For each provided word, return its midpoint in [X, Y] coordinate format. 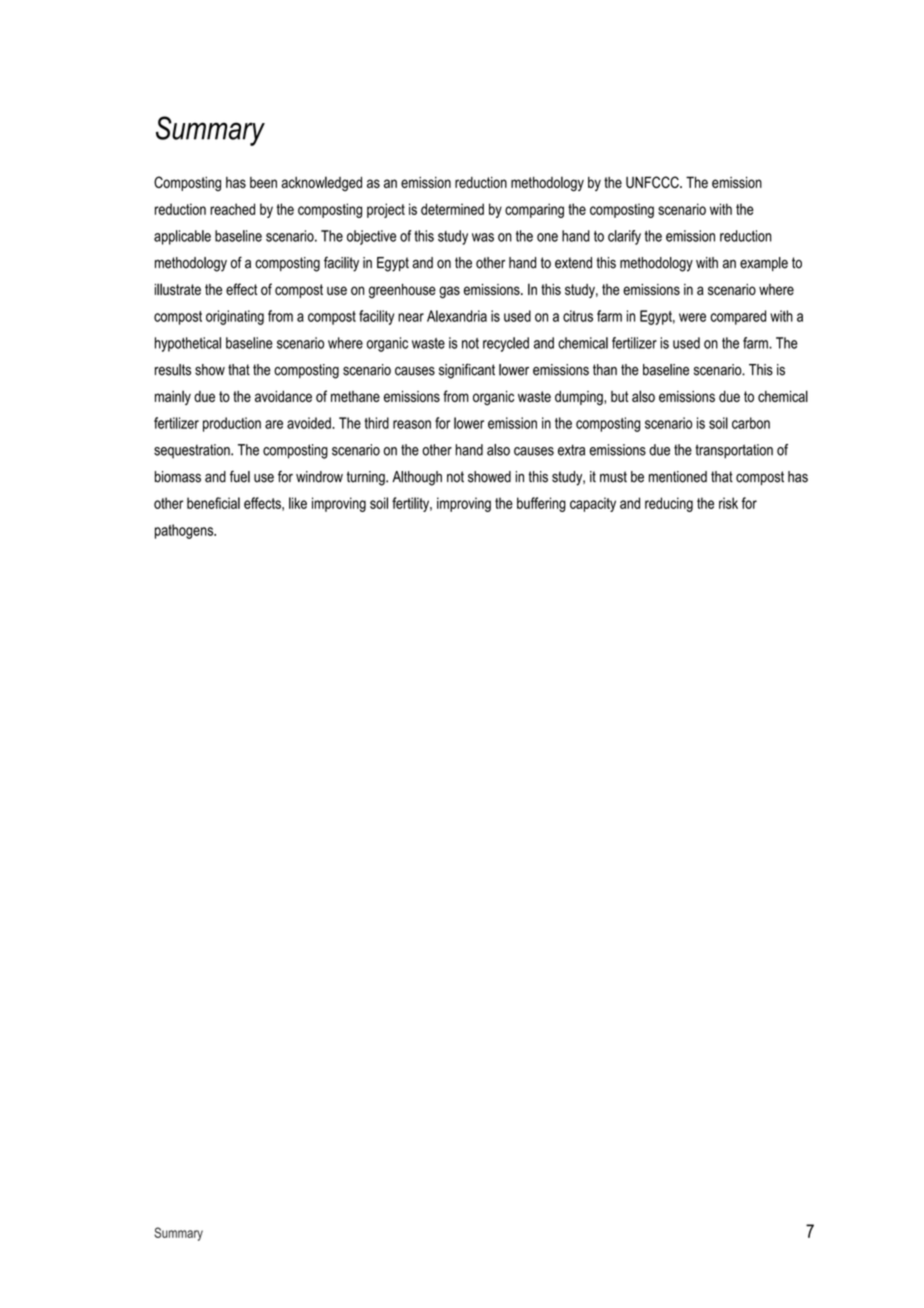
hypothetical [188, 344]
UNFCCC [653, 182]
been [263, 182]
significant [467, 371]
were [692, 317]
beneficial [213, 503]
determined [452, 209]
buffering [541, 504]
